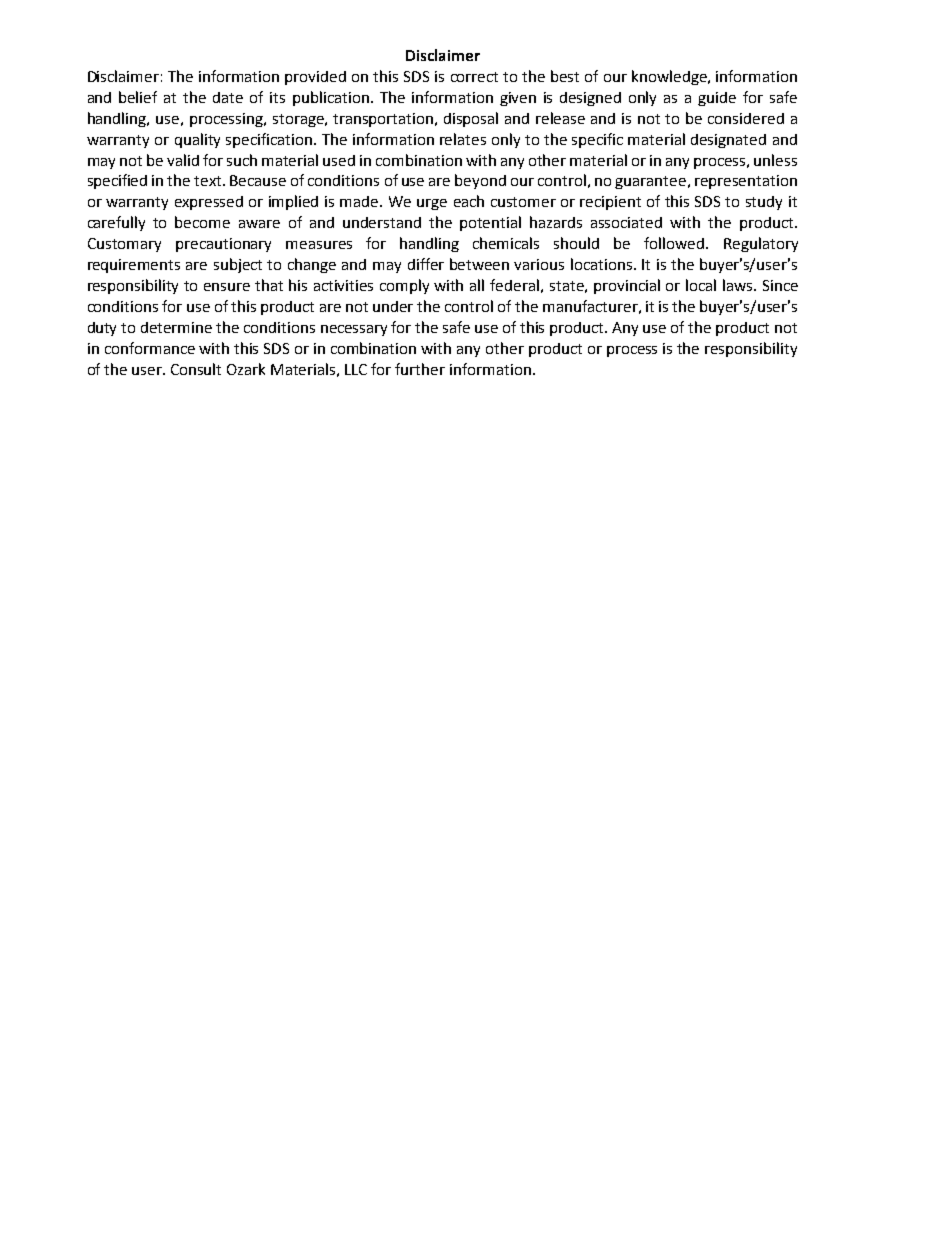  I want to click on correct, so click(474, 77).
